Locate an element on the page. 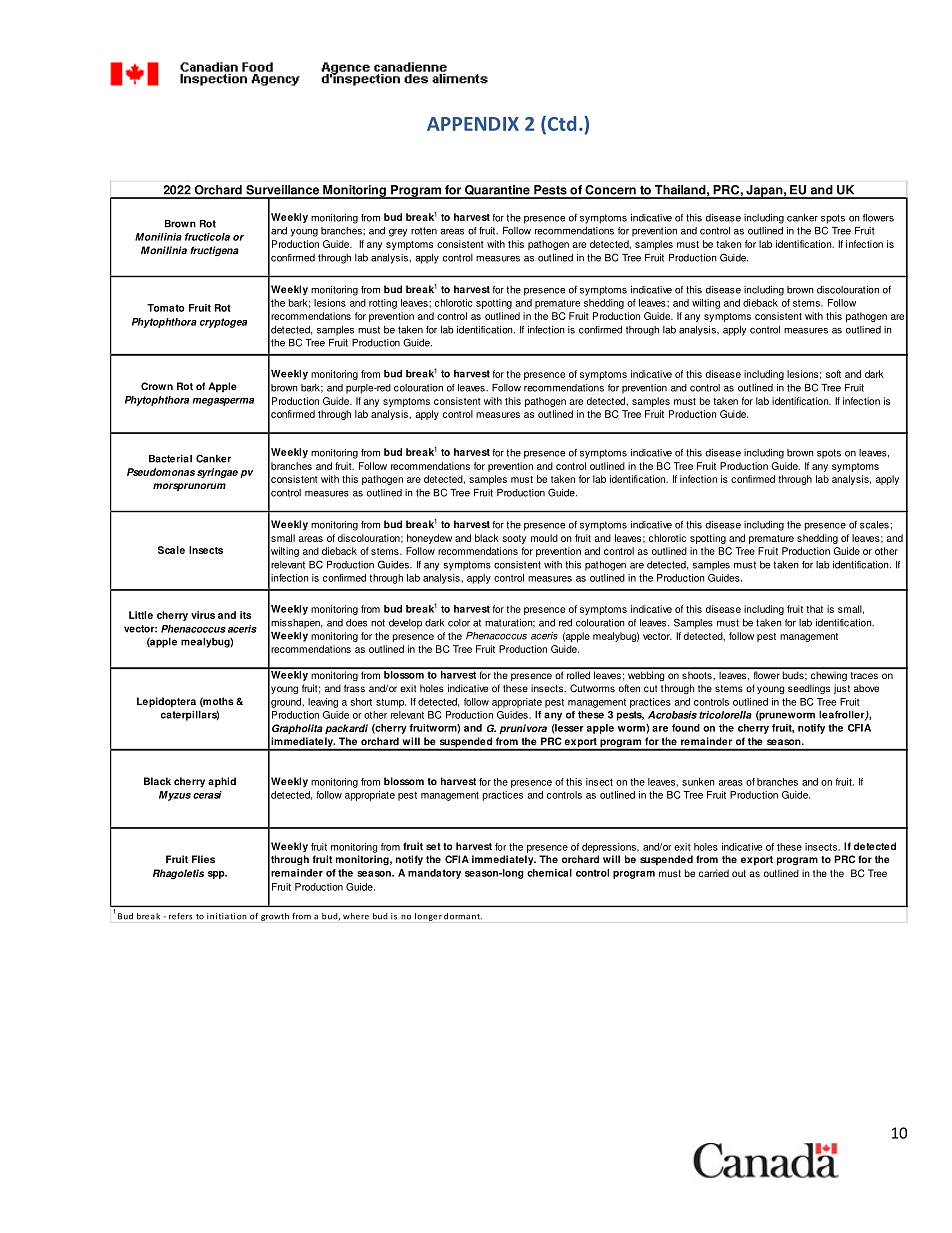  chemical is located at coordinates (549, 873).
